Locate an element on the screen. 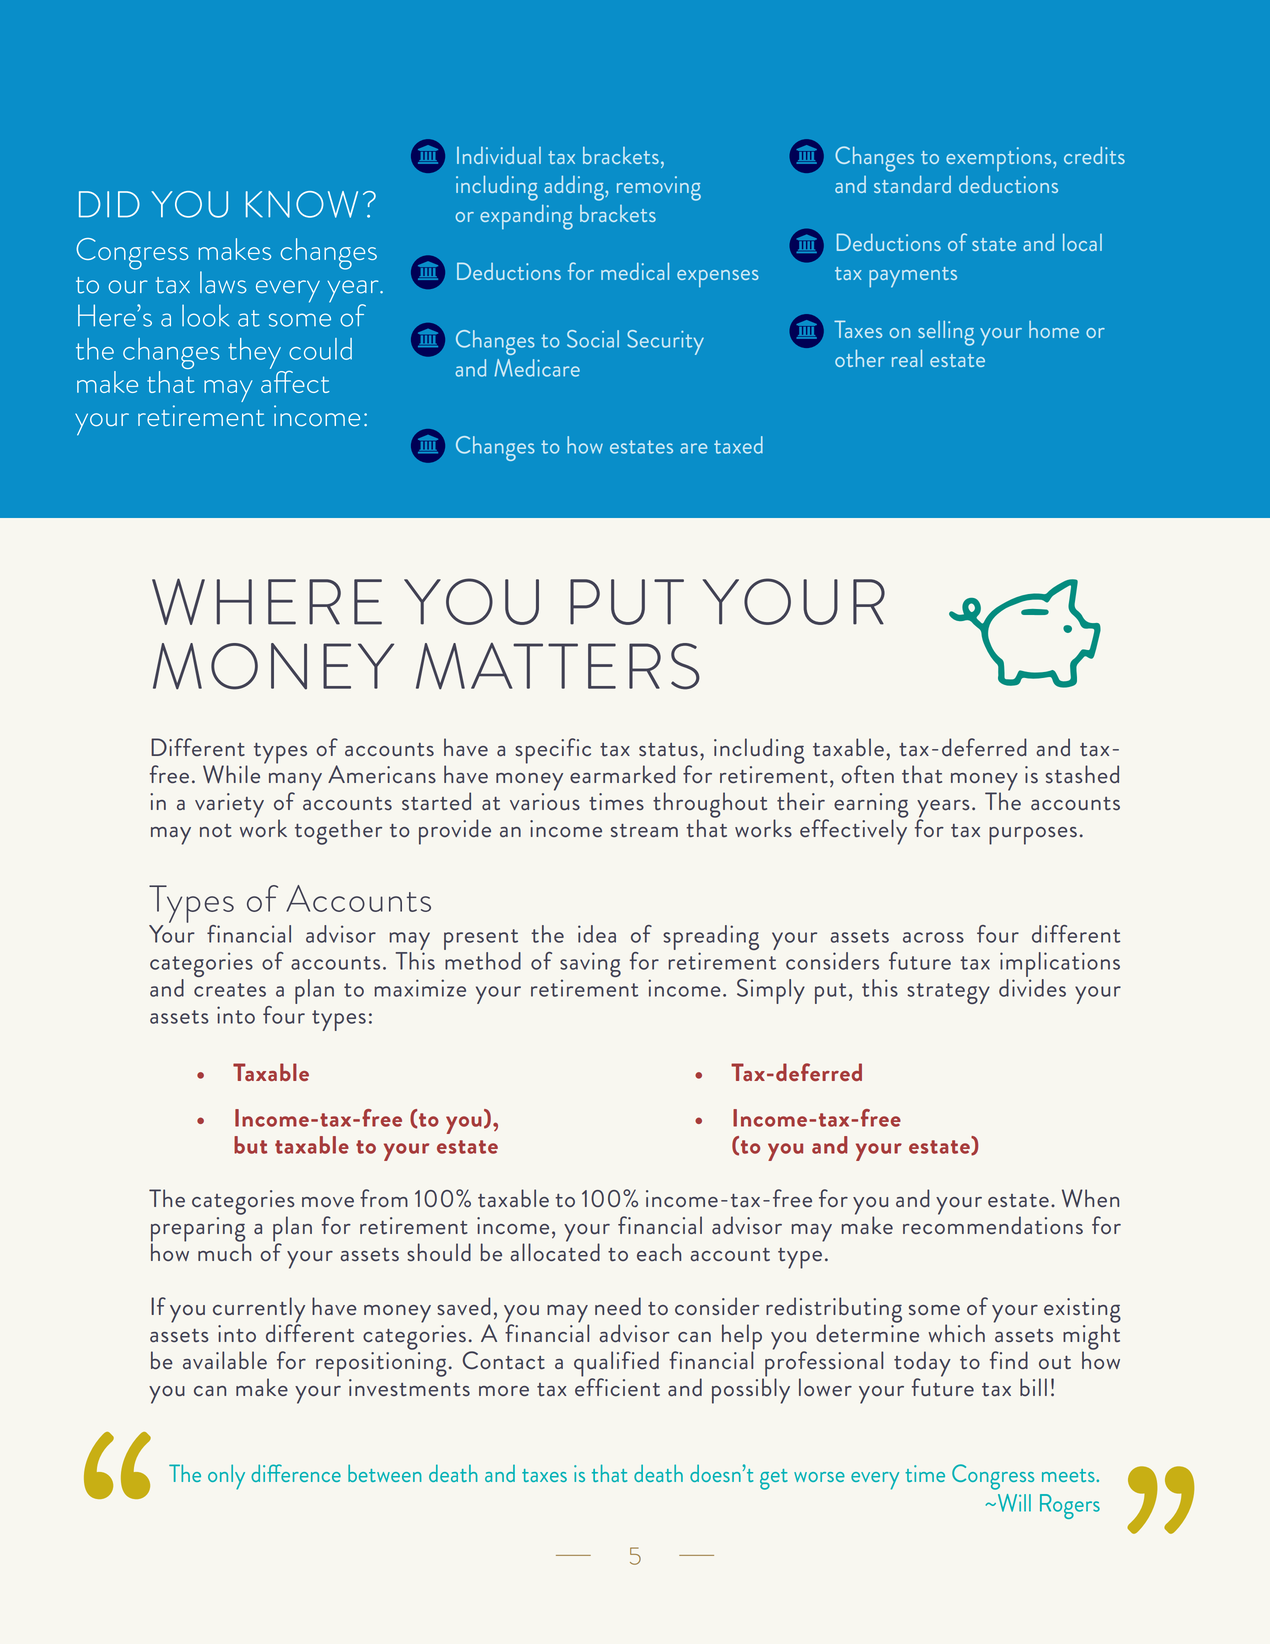 This screenshot has width=1270, height=1644. real is located at coordinates (907, 358).
